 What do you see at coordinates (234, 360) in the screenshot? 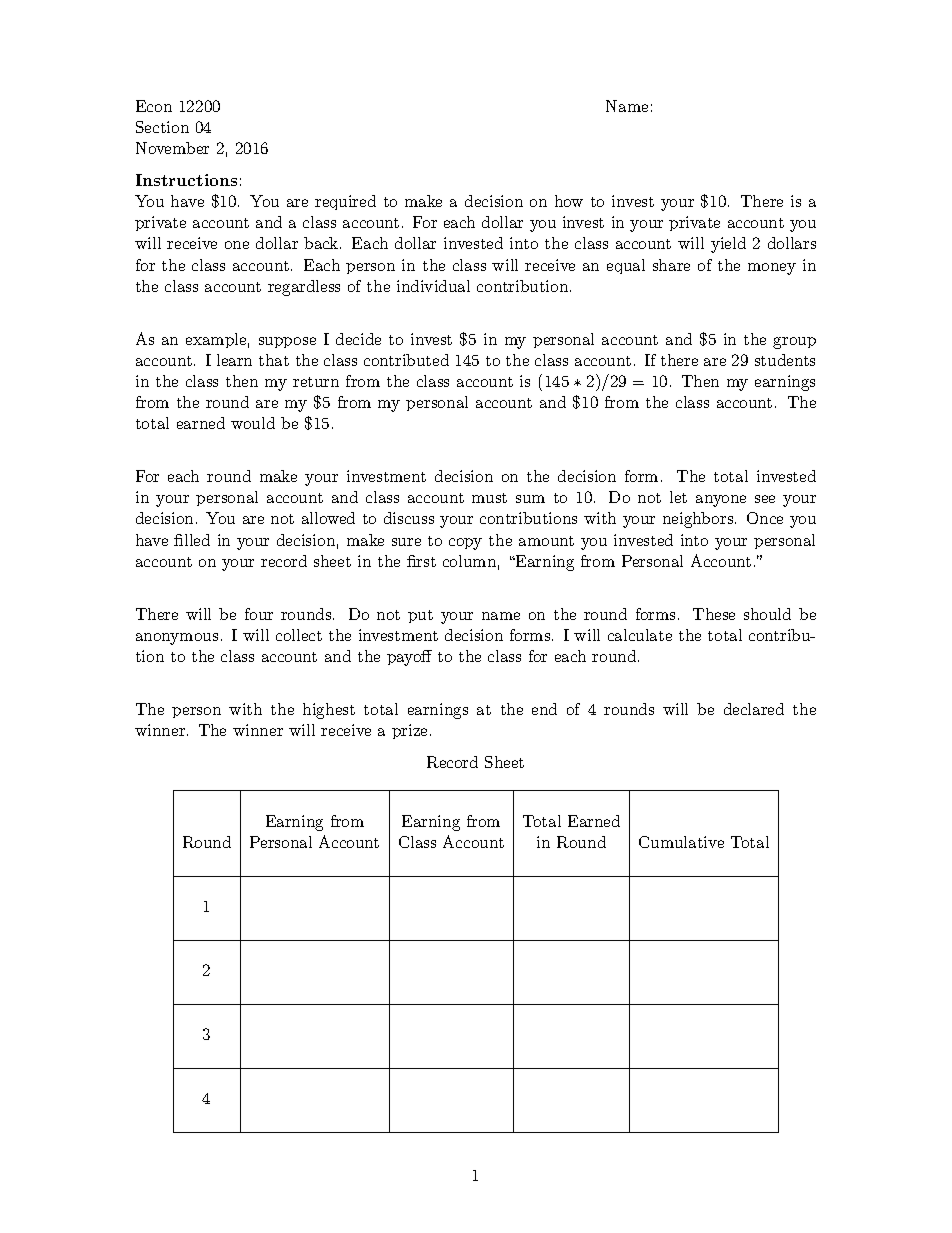
I see `learn` at bounding box center [234, 360].
